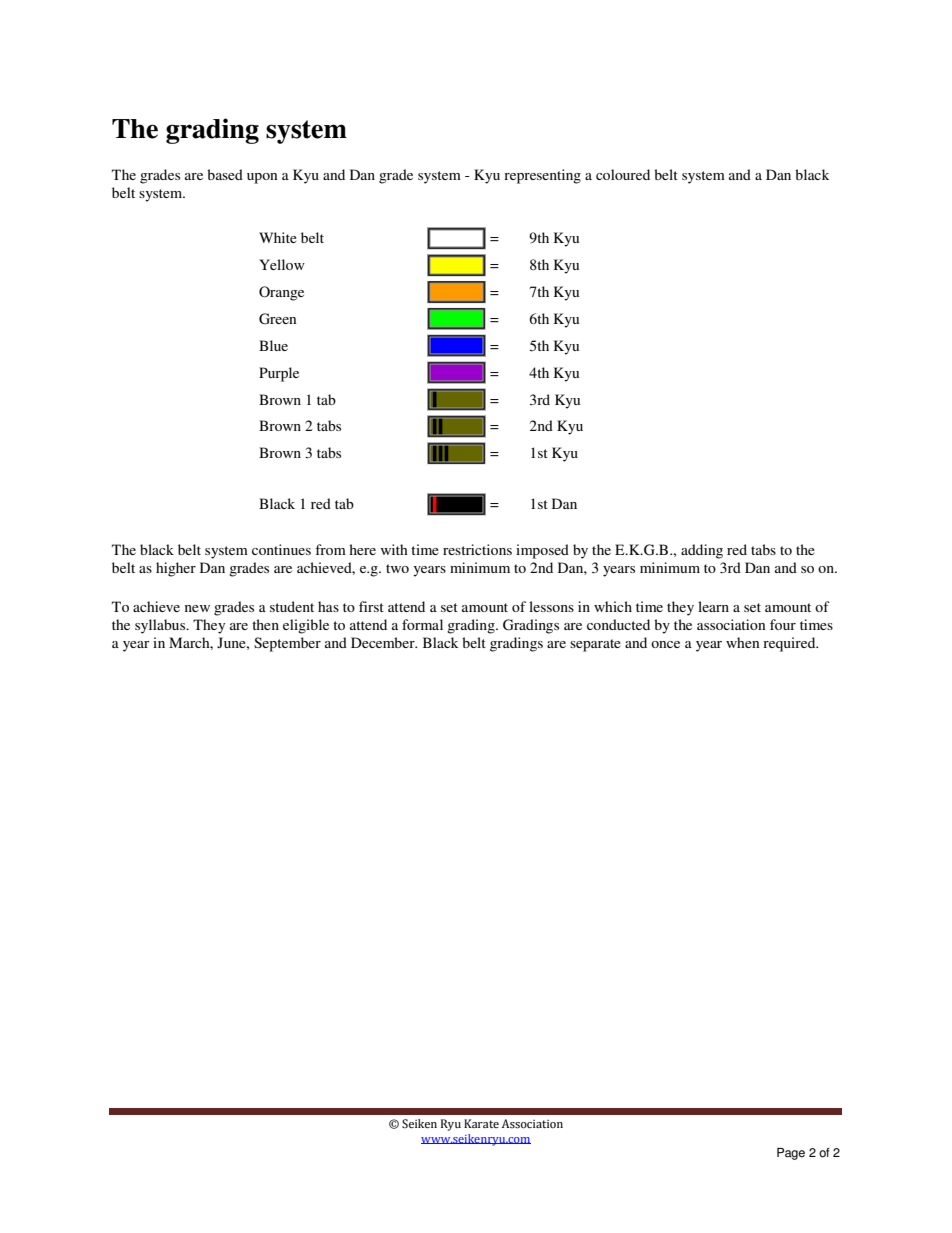 This screenshot has height=1233, width=952. Describe the element at coordinates (542, 176) in the screenshot. I see `representing` at that location.
